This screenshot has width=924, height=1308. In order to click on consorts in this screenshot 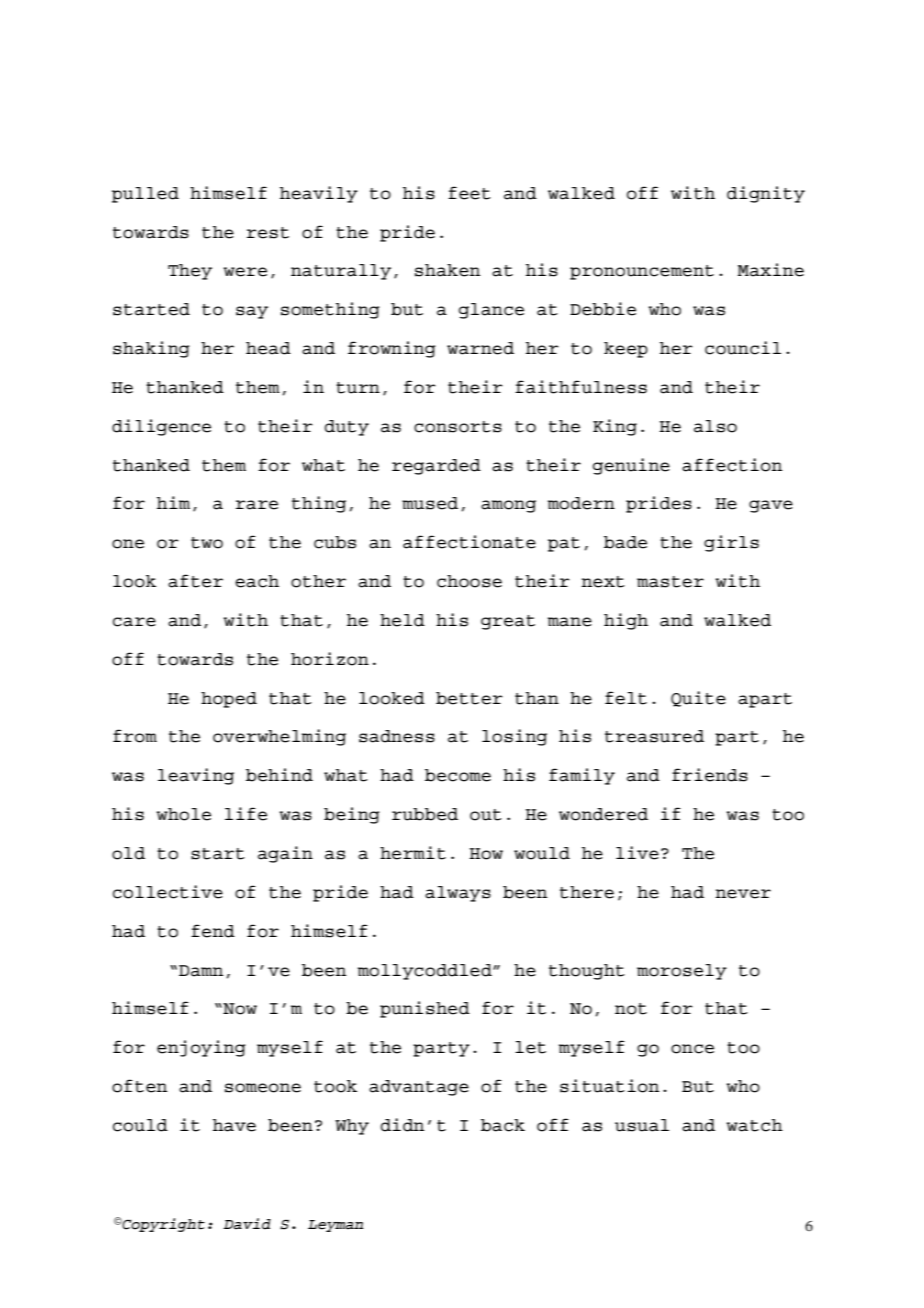, I will do `click(458, 427)`.
